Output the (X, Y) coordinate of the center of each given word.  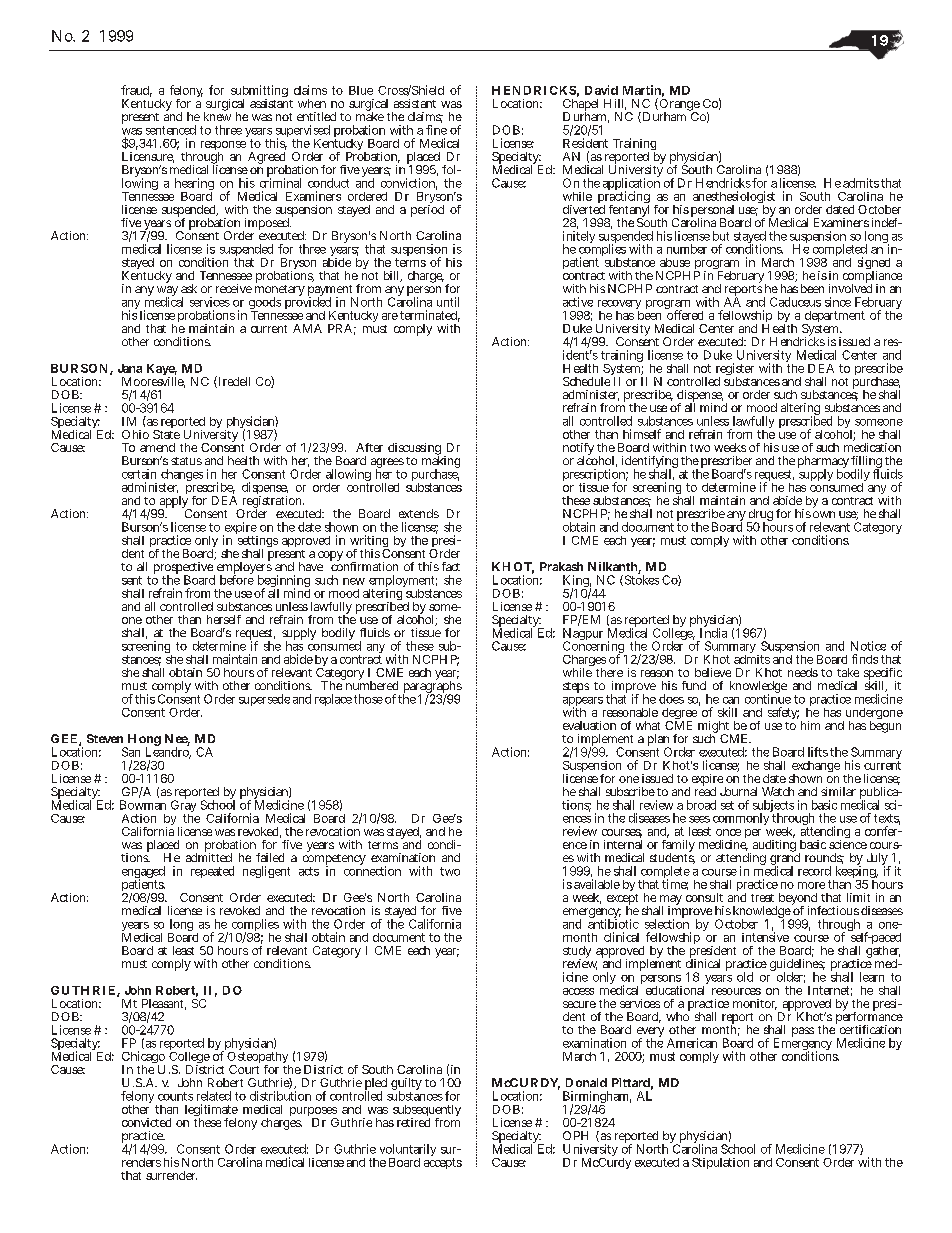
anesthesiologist (734, 198)
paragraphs (432, 687)
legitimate (211, 1111)
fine (436, 130)
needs (803, 672)
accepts (443, 1163)
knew (217, 115)
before (237, 579)
